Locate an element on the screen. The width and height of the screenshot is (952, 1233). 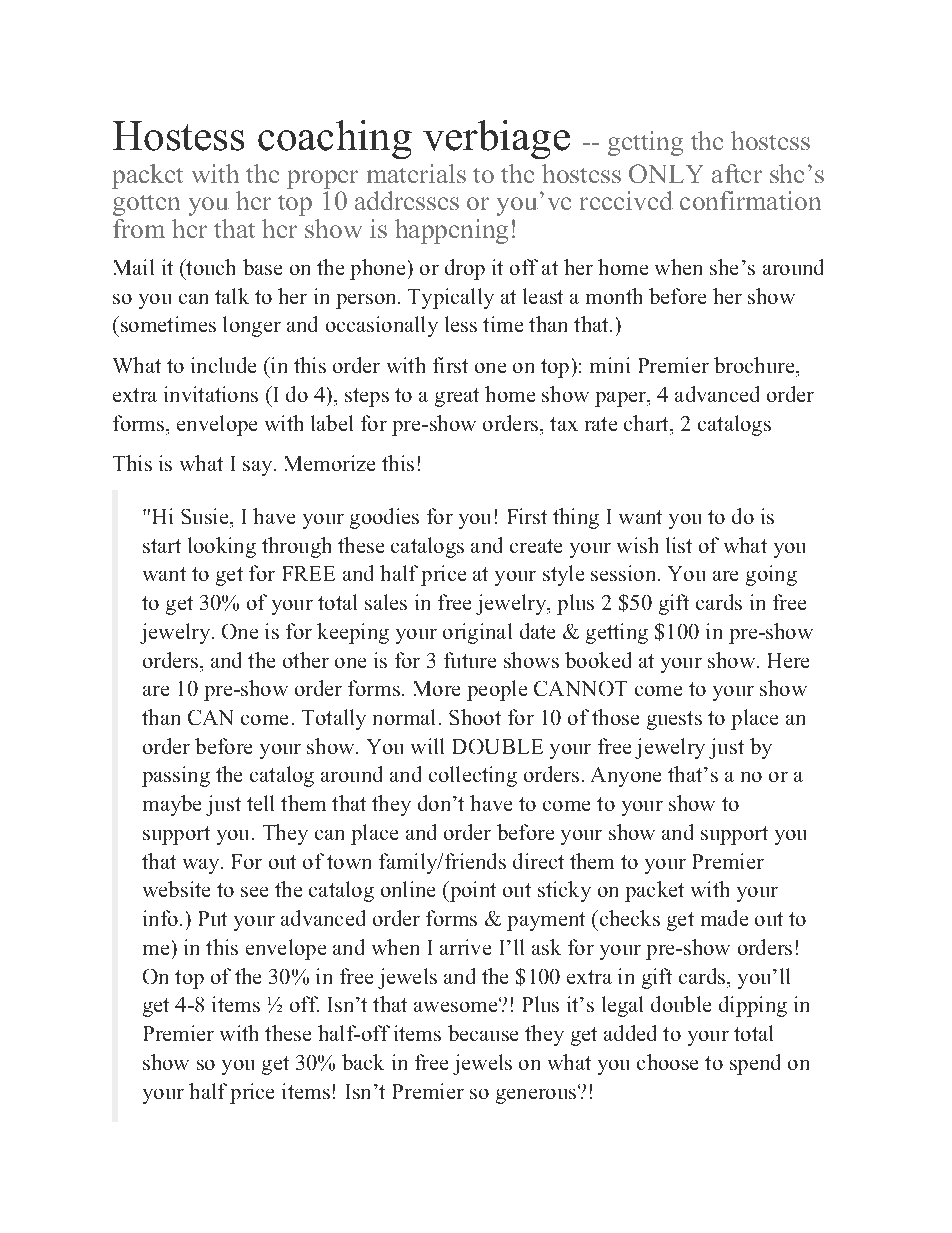
because is located at coordinates (483, 1033).
